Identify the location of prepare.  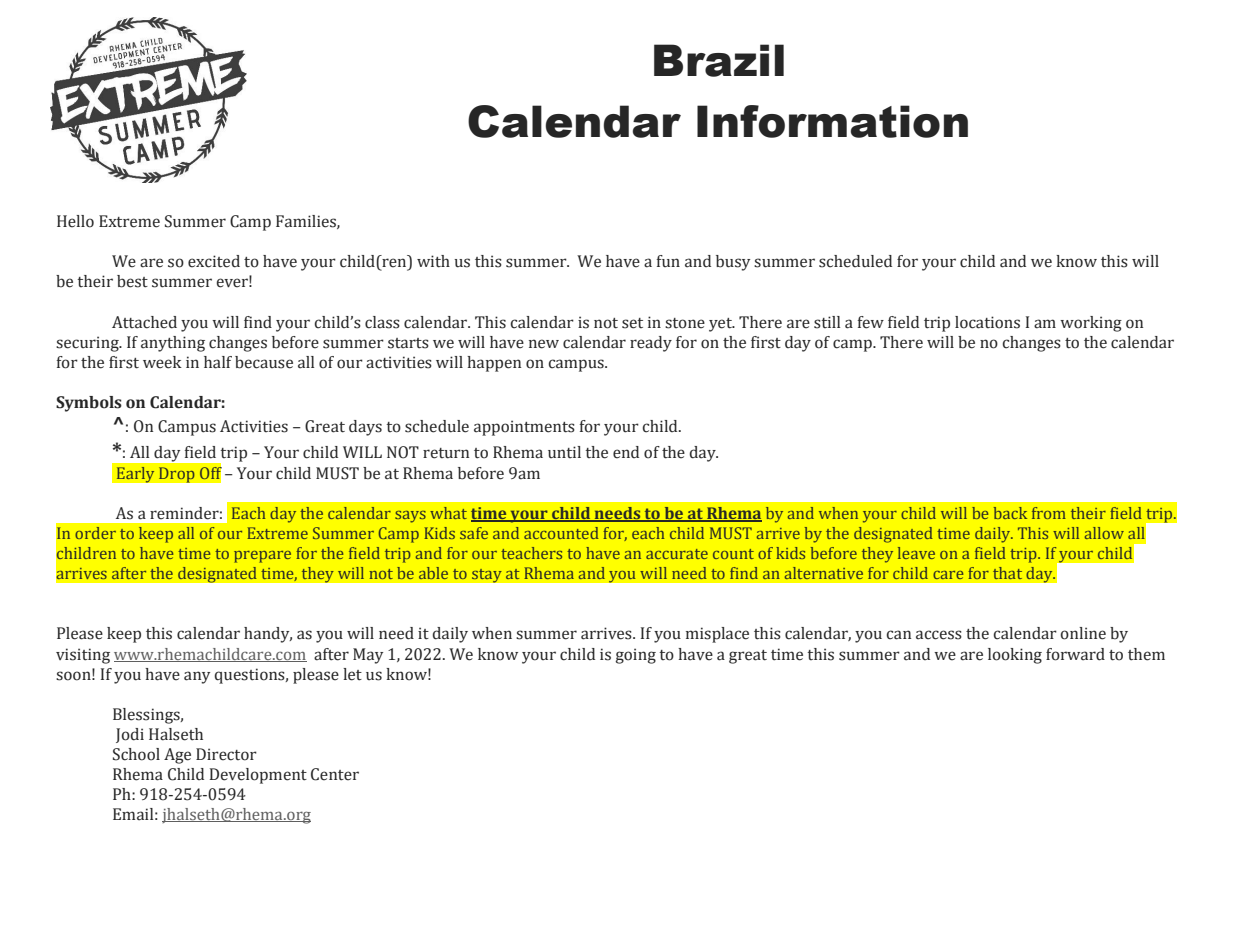
(262, 557).
